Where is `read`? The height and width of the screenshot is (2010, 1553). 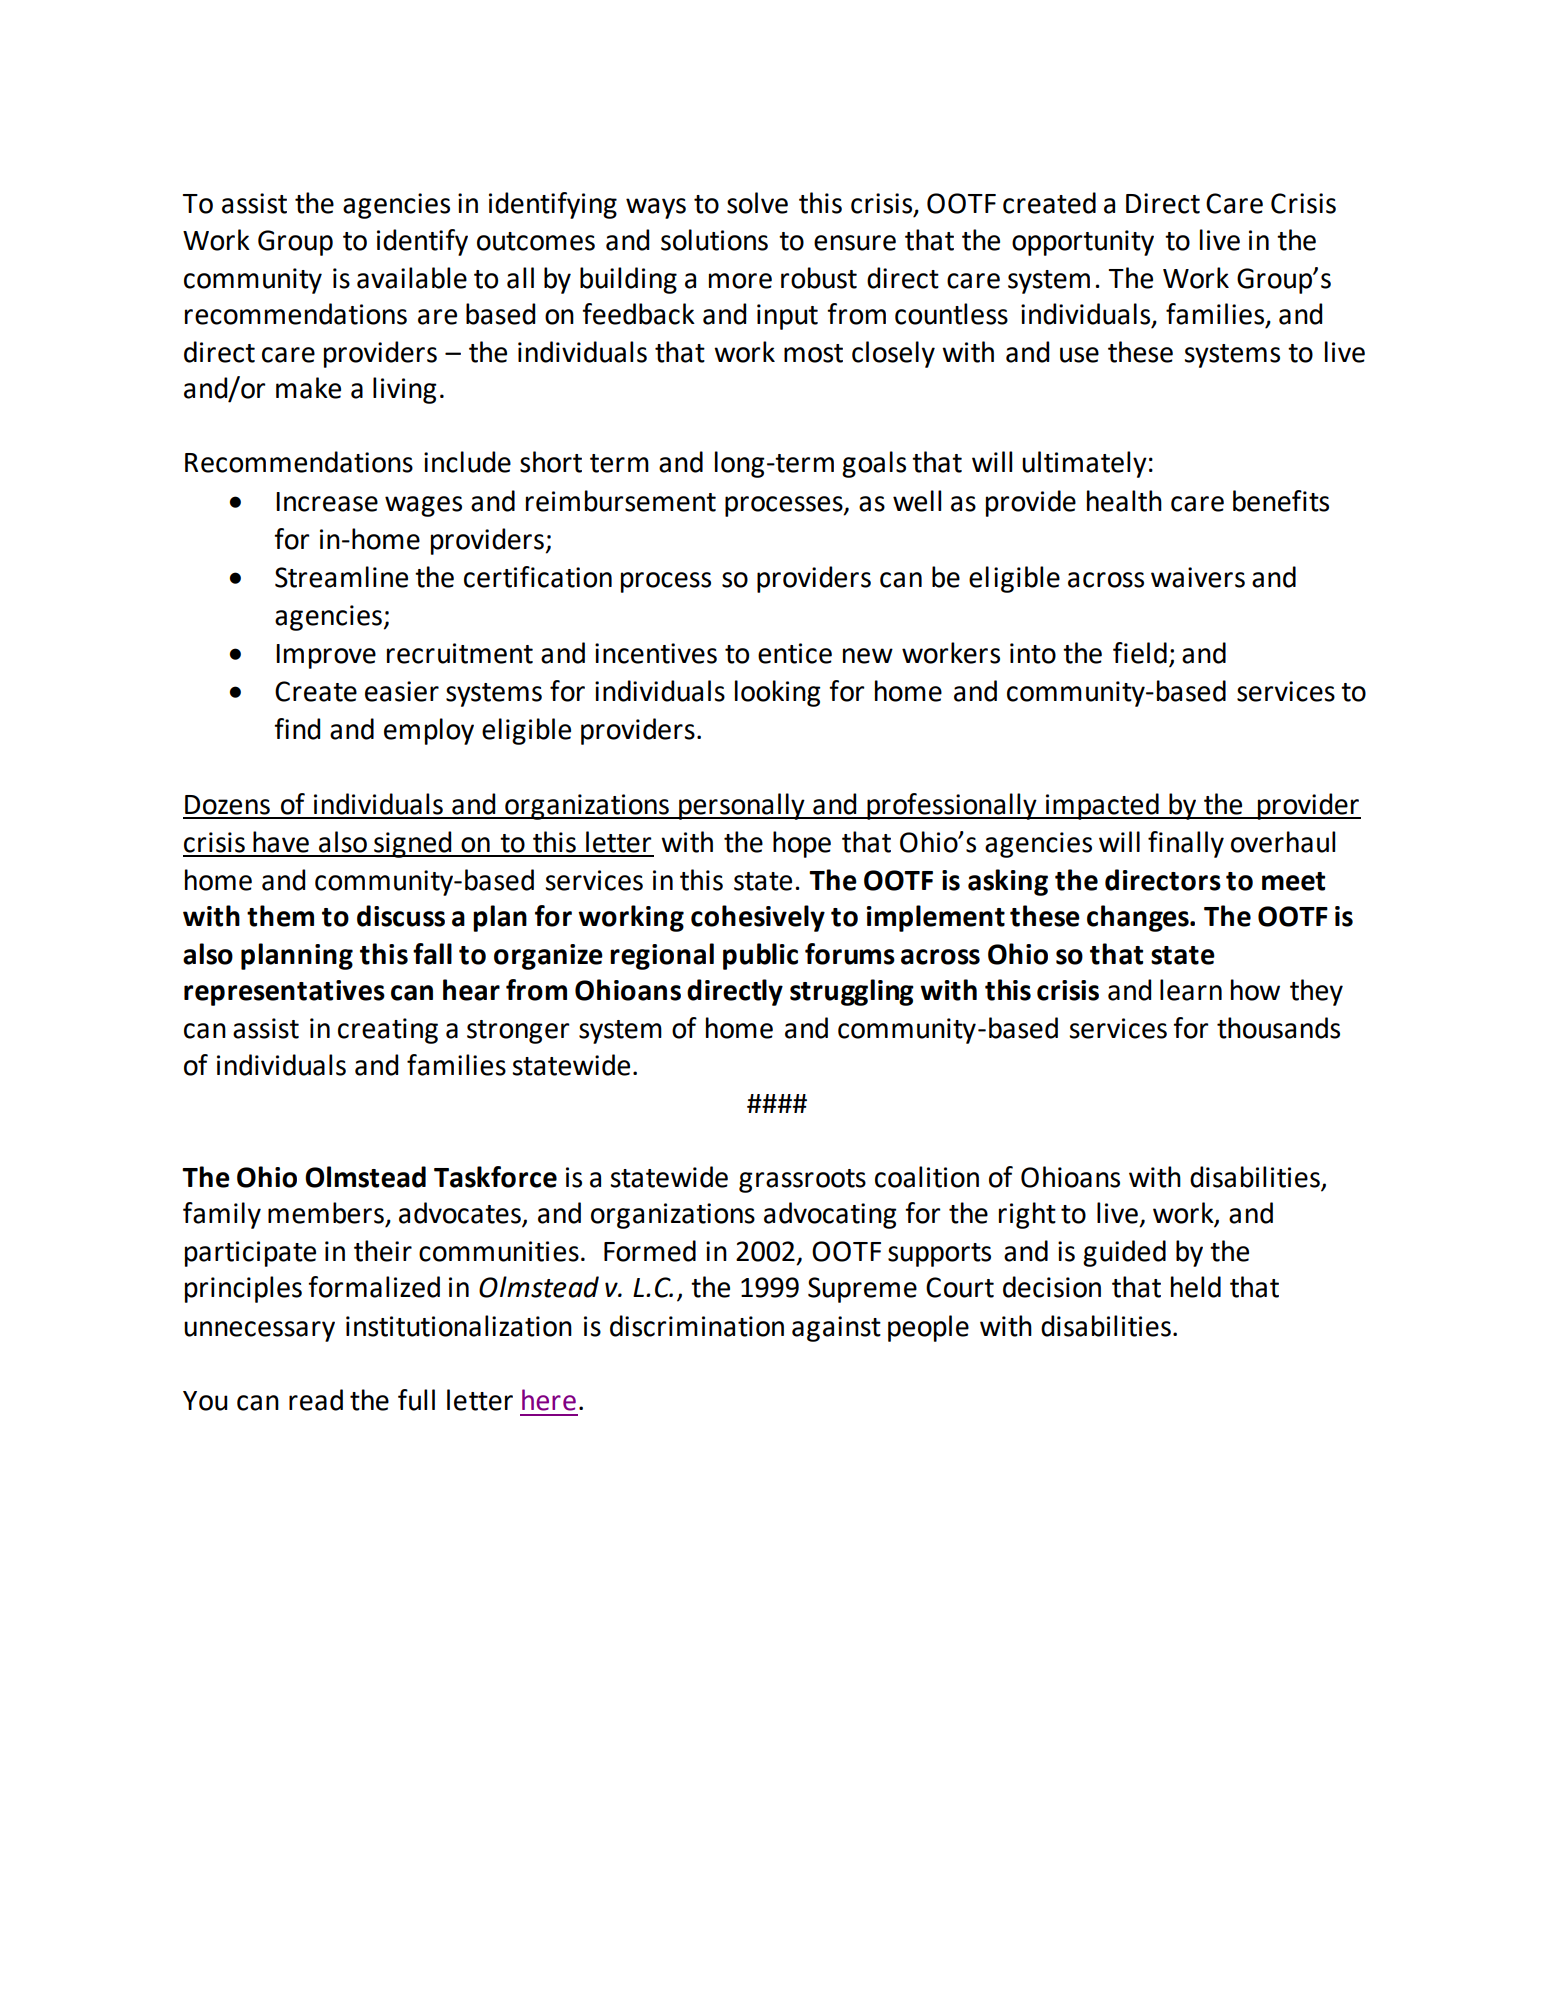 read is located at coordinates (316, 1400).
